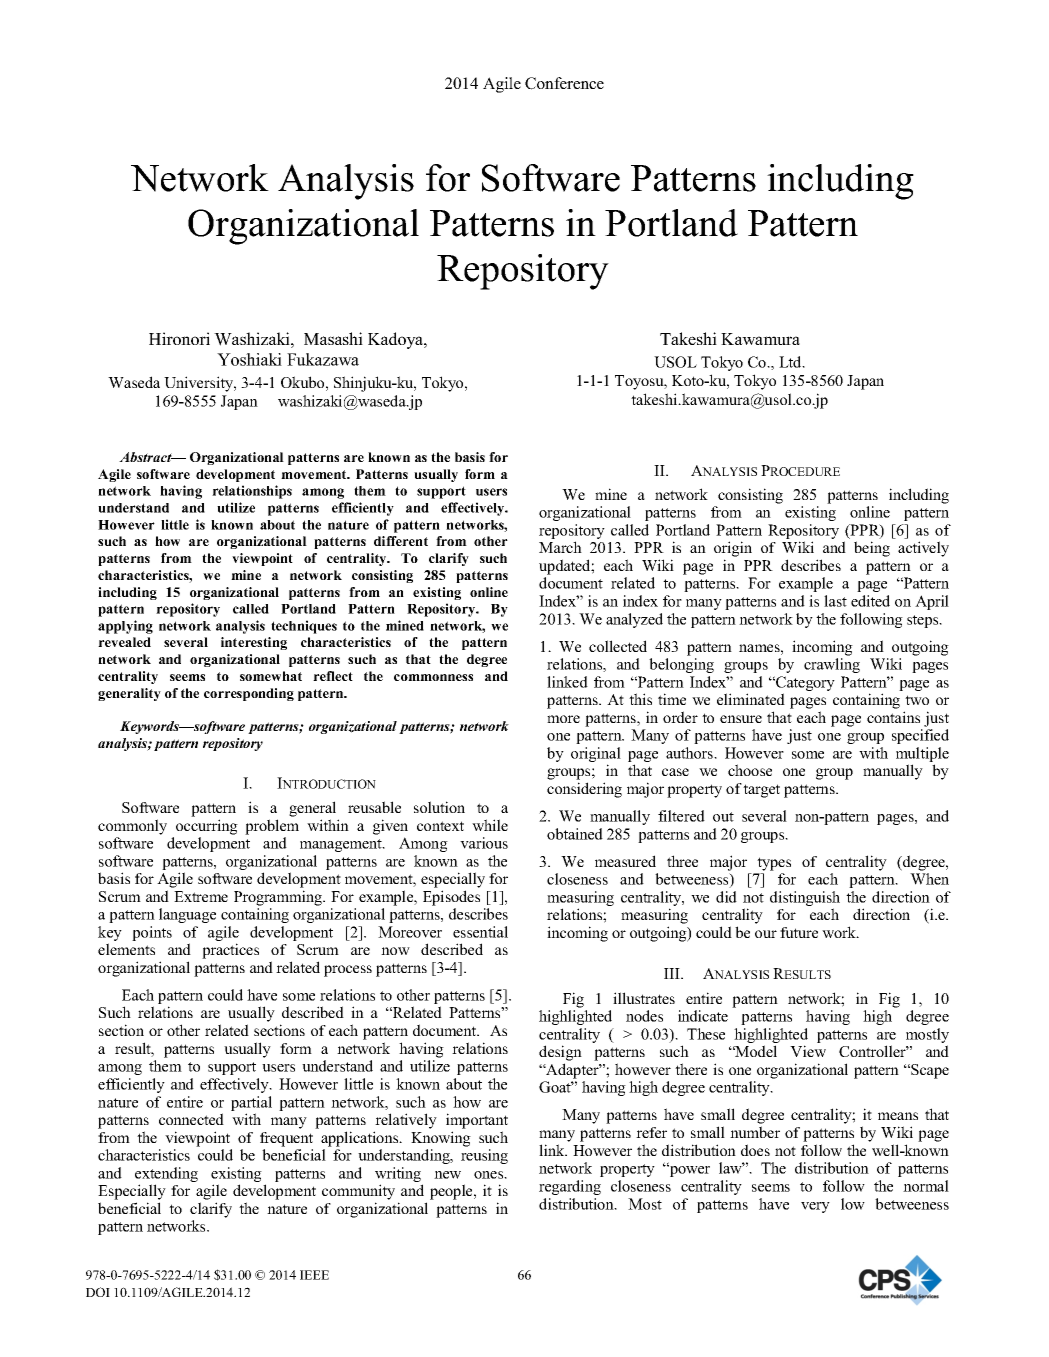  I want to click on DOI, so click(98, 1292).
